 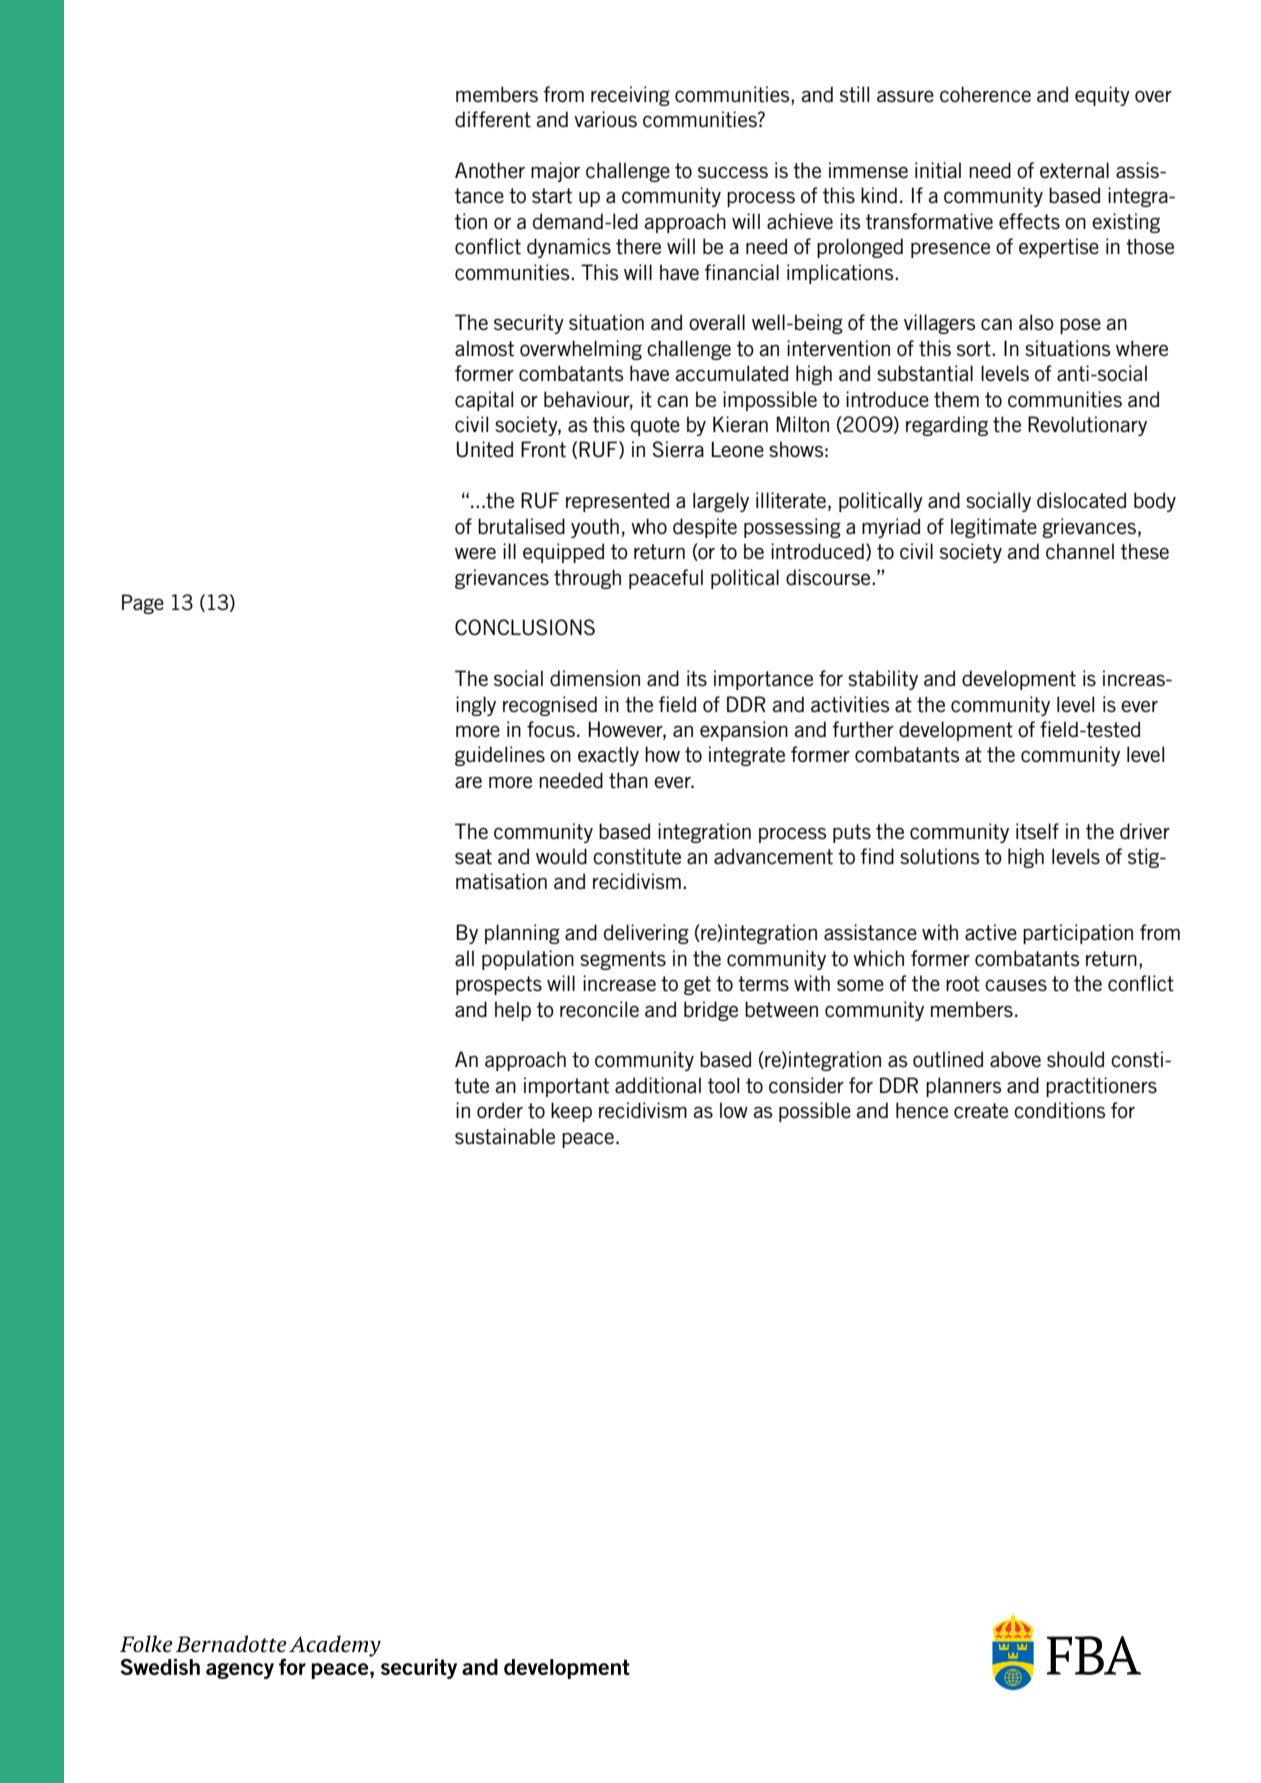 What do you see at coordinates (500, 1110) in the screenshot?
I see `order` at bounding box center [500, 1110].
